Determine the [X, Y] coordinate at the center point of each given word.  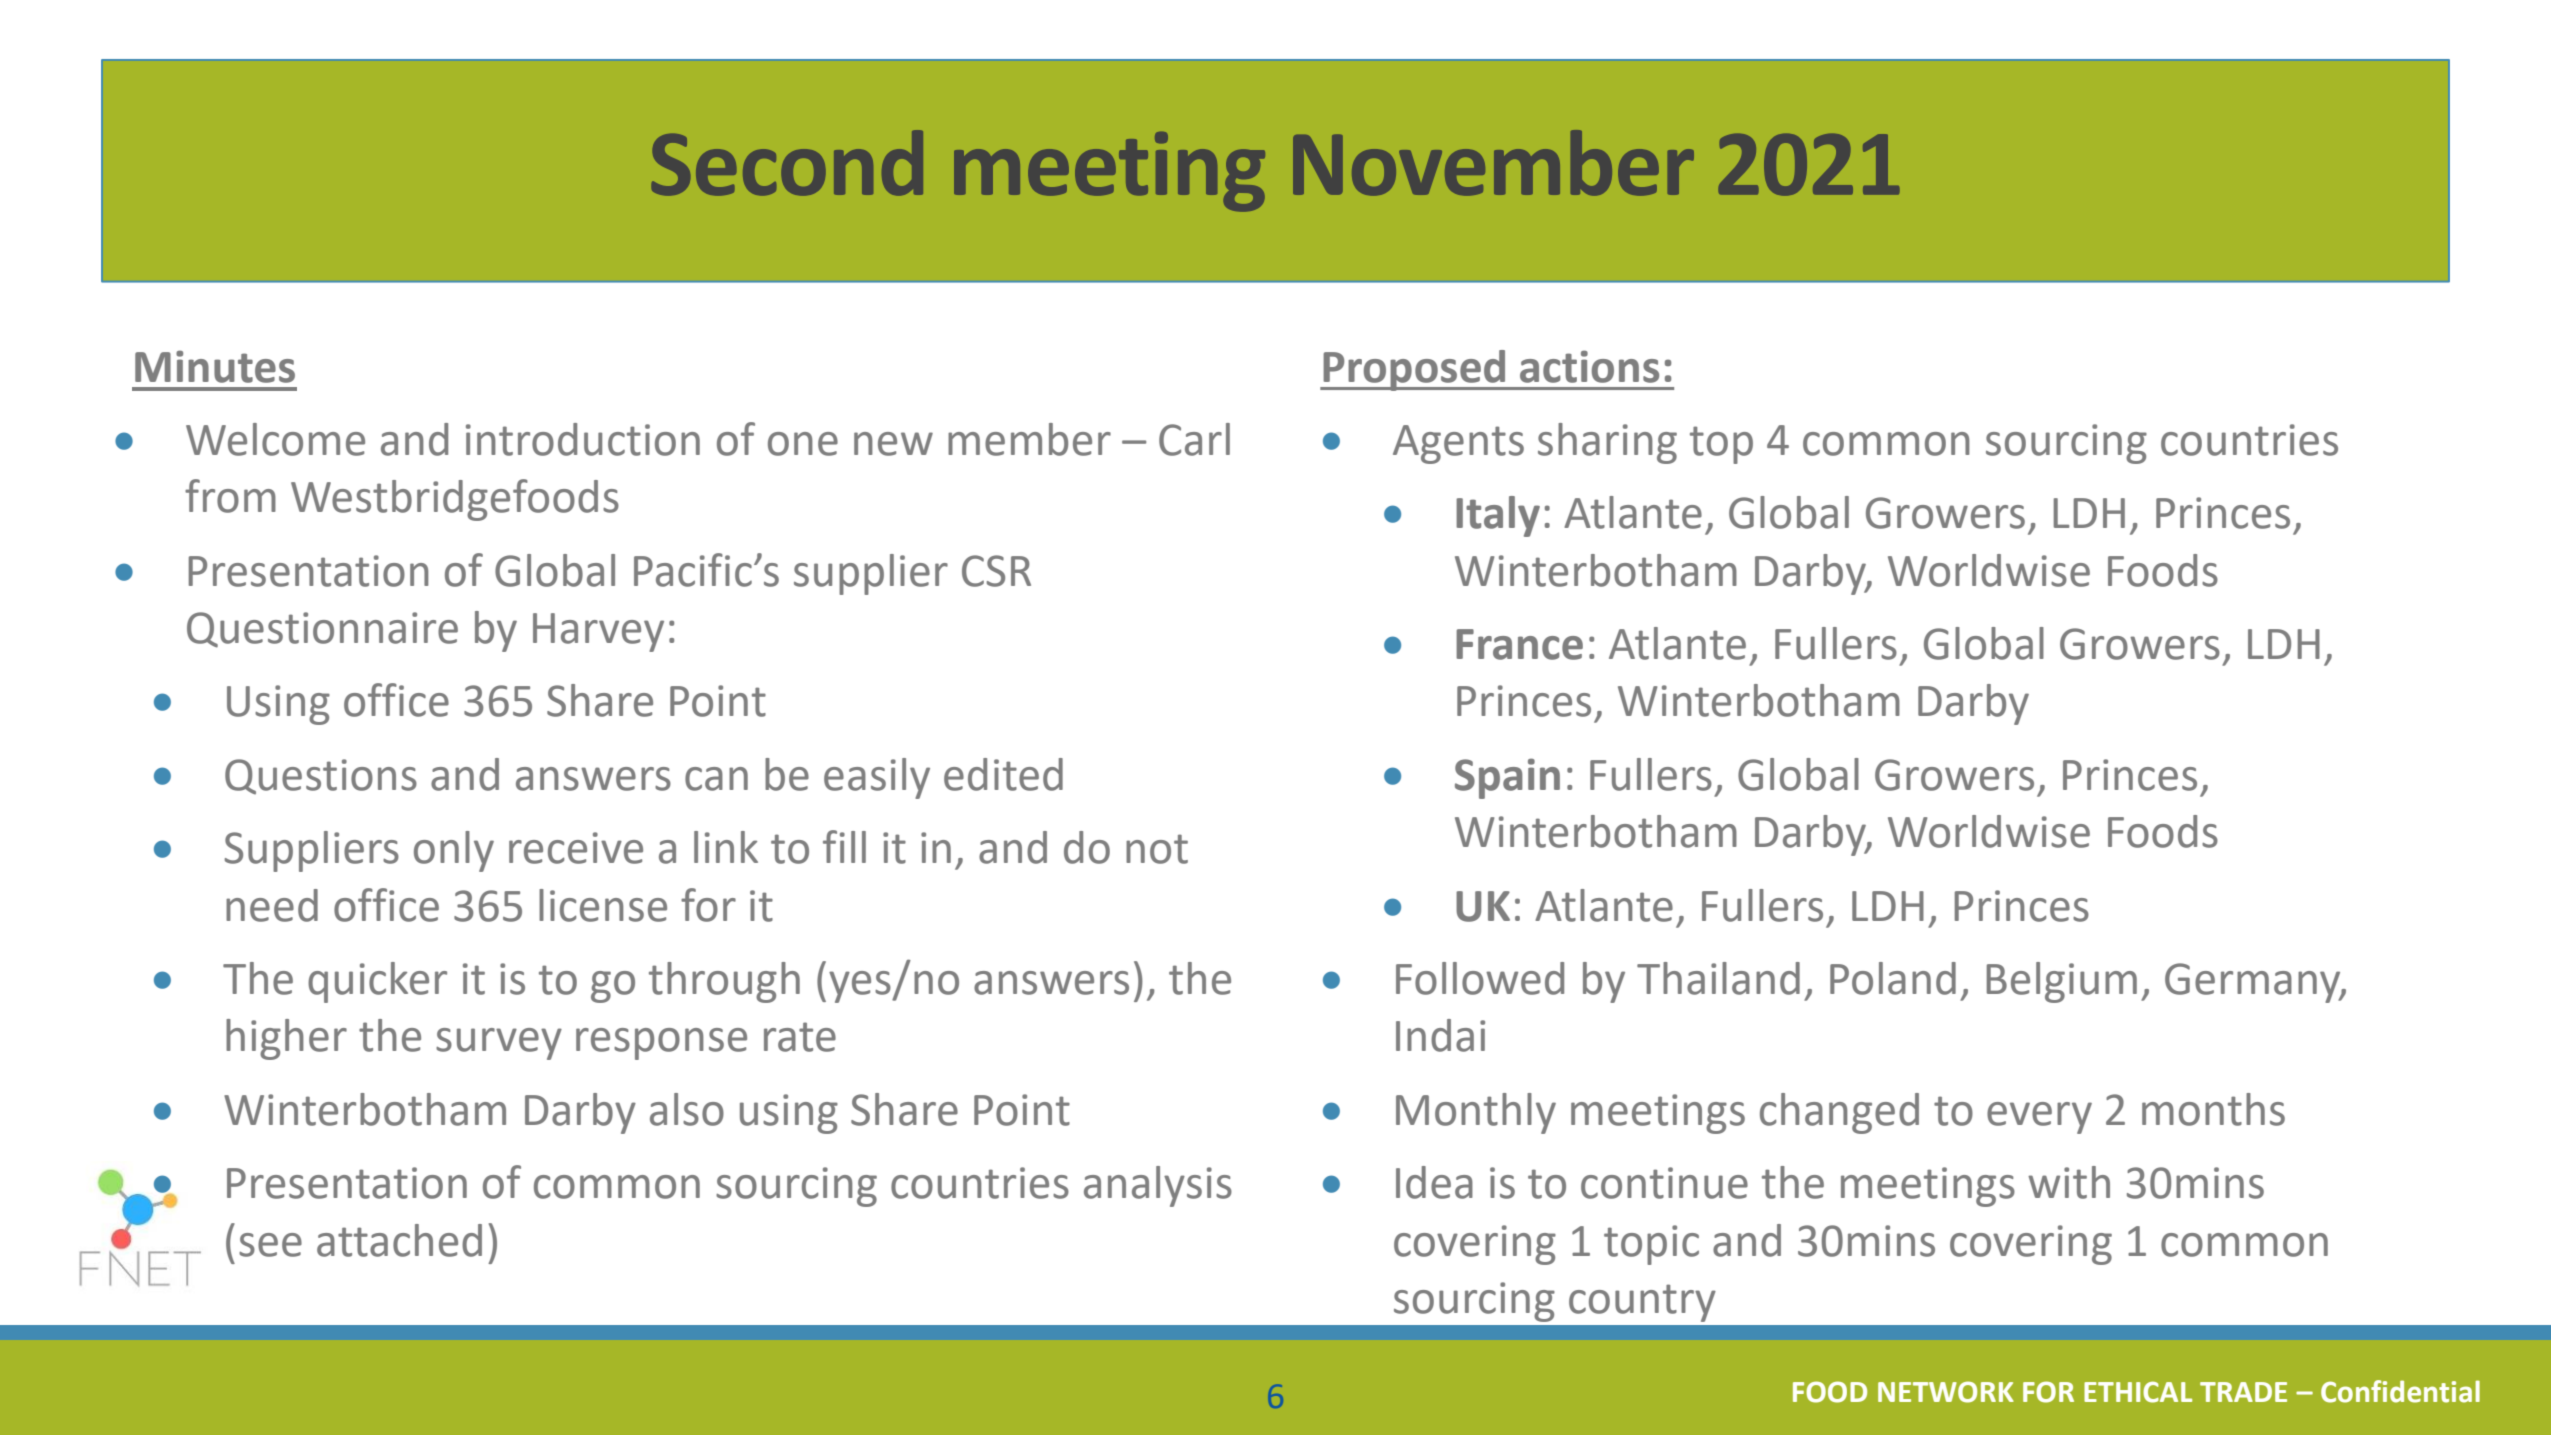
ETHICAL [2138, 1392]
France [1519, 644]
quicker [377, 982]
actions [1589, 366]
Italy [1498, 516]
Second [787, 163]
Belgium [2062, 982]
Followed [1480, 978]
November [1493, 163]
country [1642, 1303]
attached [399, 1240]
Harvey [598, 632]
